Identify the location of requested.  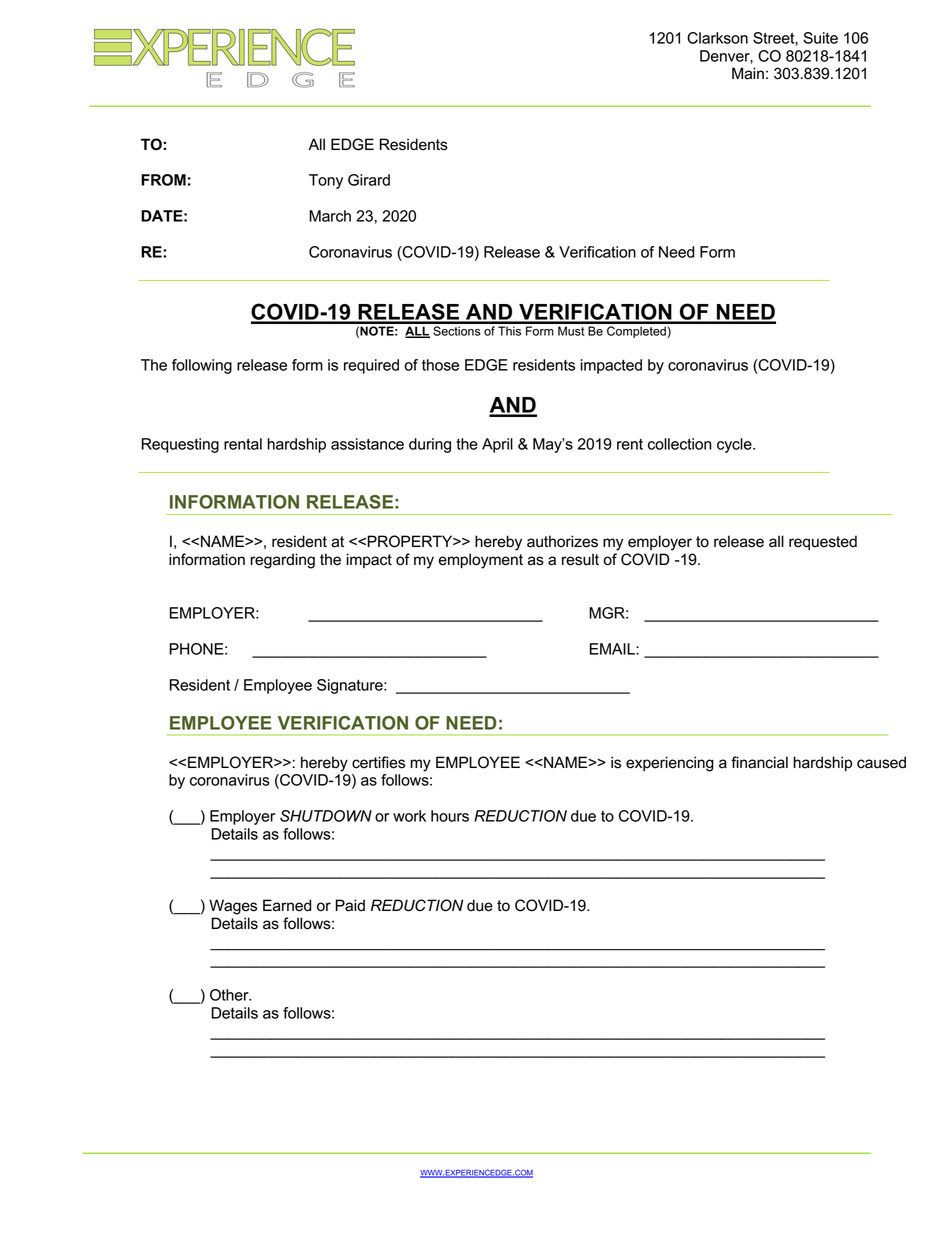
(823, 542).
